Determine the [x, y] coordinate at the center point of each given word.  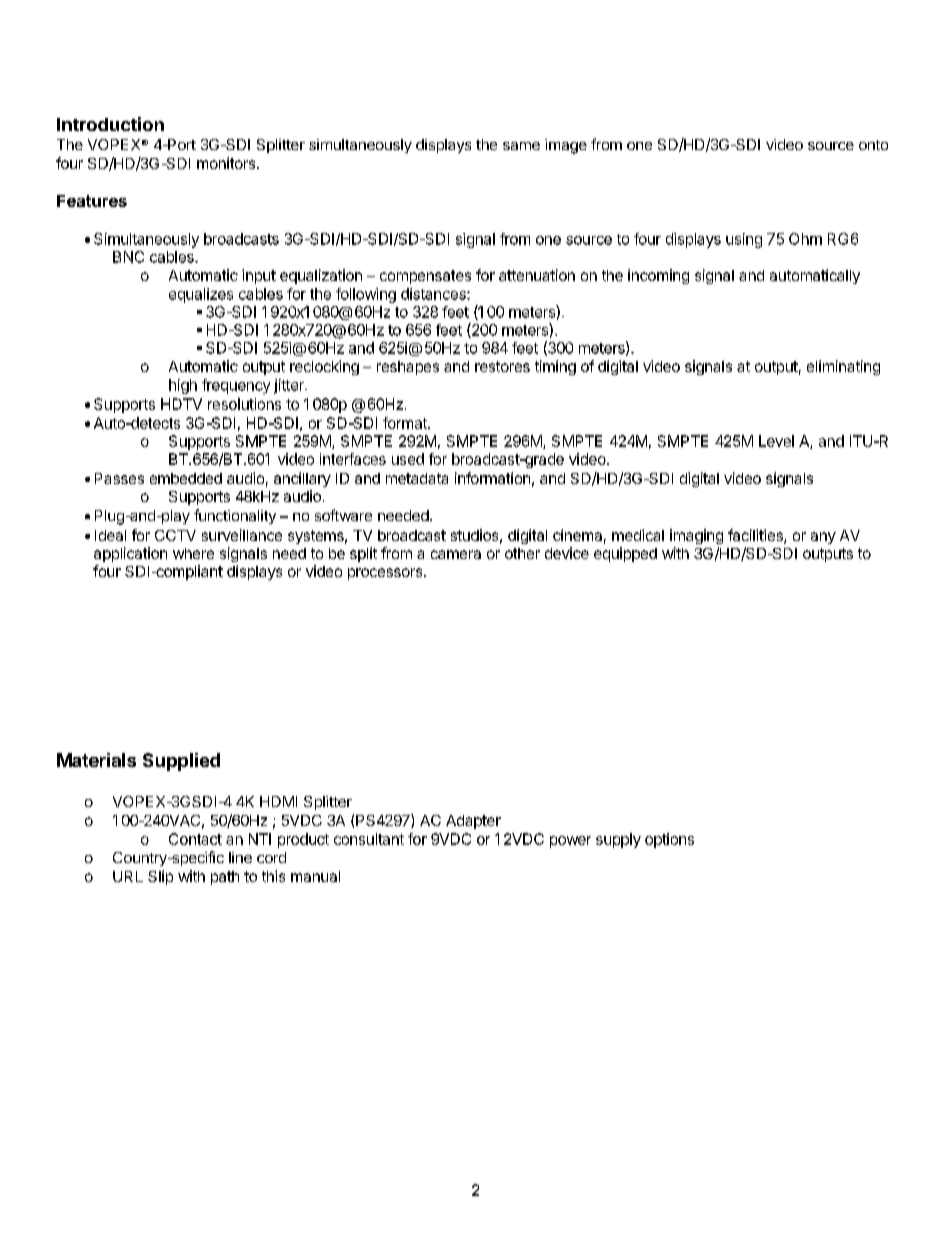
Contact [195, 839]
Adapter [473, 822]
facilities [756, 536]
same [521, 146]
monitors [227, 163]
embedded [186, 478]
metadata [417, 478]
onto [873, 145]
